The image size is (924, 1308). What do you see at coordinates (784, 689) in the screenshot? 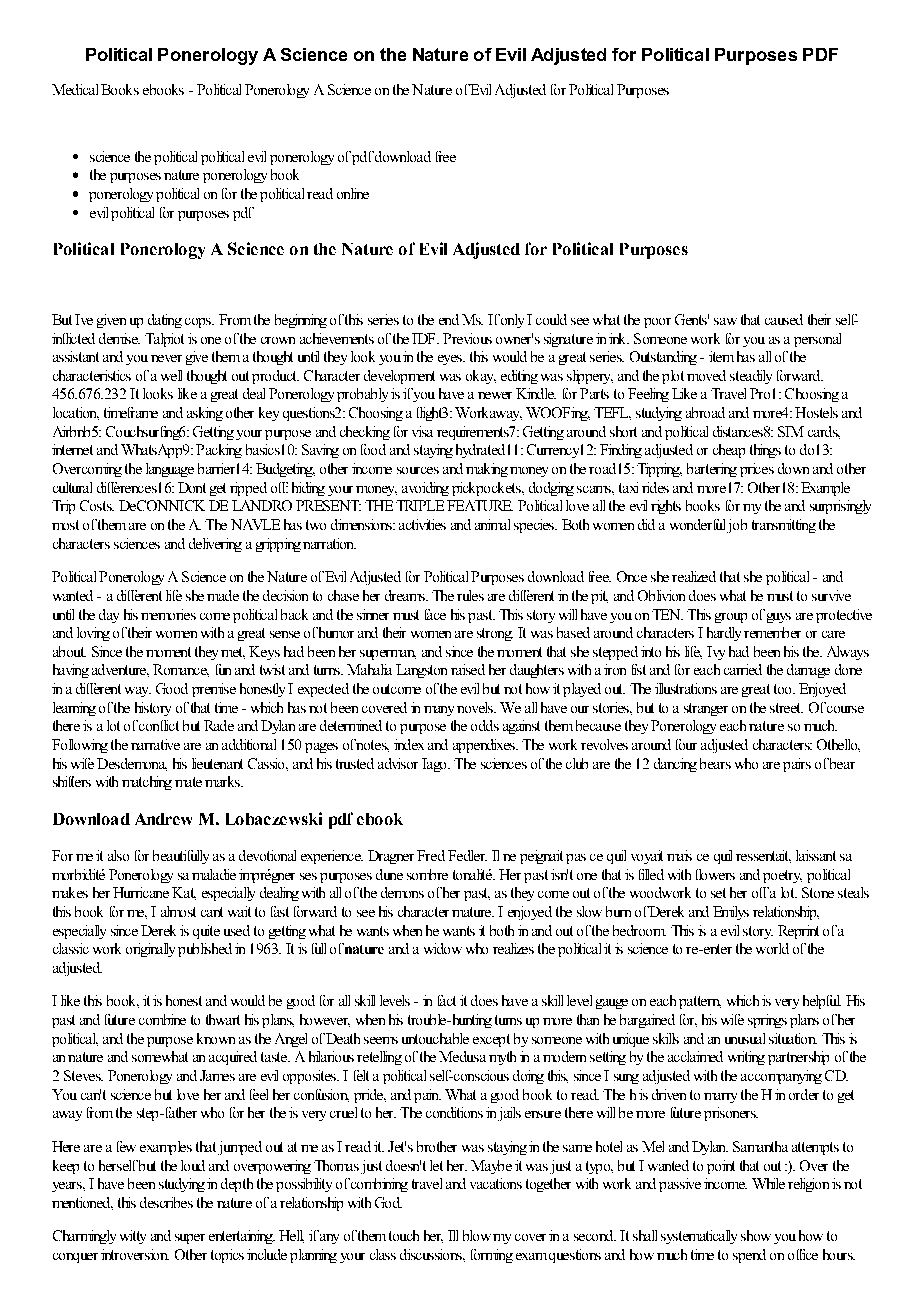
I see `too` at bounding box center [784, 689].
